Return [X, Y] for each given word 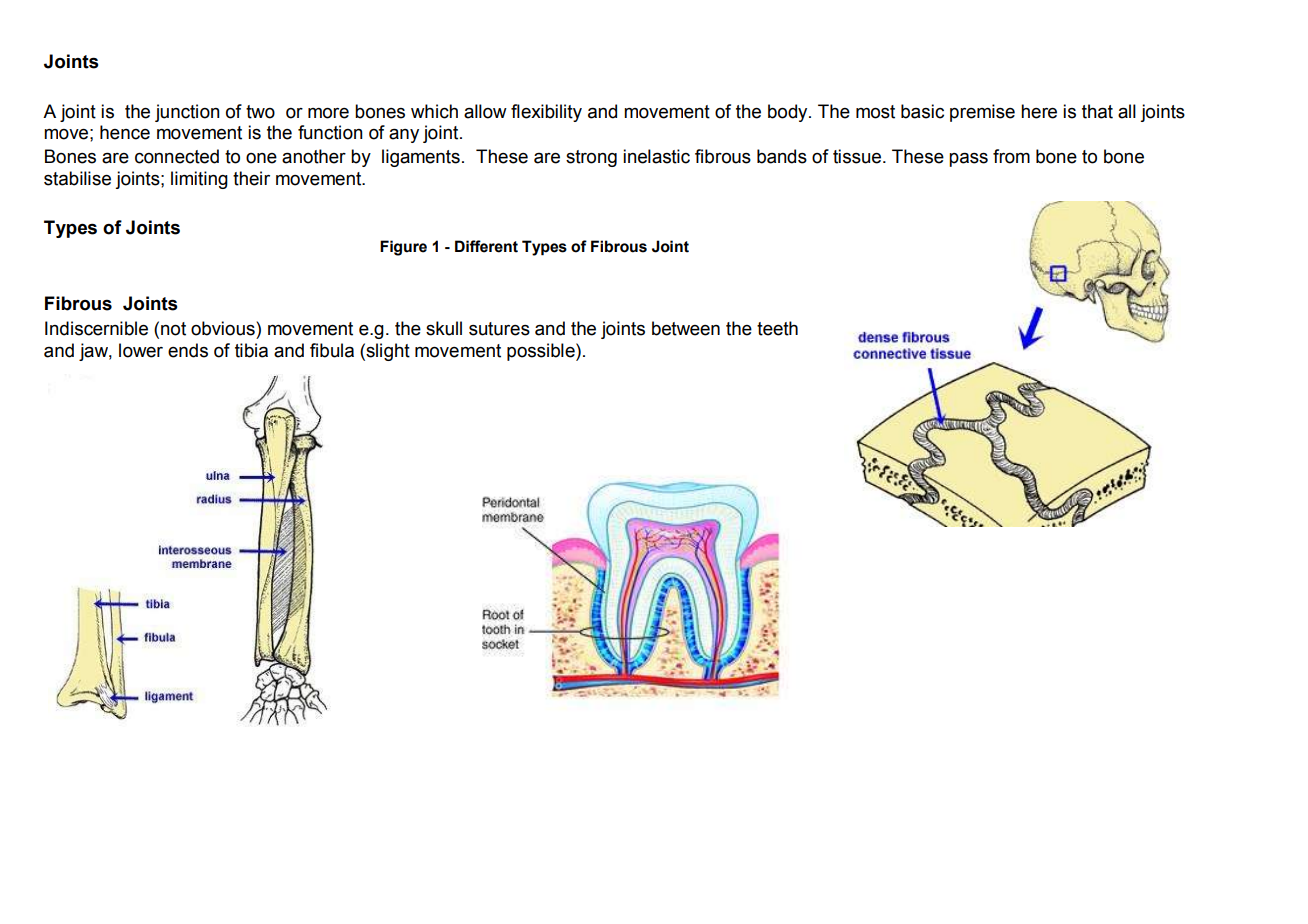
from [1011, 156]
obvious [224, 328]
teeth [777, 328]
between [686, 328]
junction [187, 113]
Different [486, 246]
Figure [403, 248]
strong [591, 158]
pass [968, 159]
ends [188, 350]
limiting [199, 180]
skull [444, 328]
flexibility [546, 113]
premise [982, 113]
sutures [499, 329]
